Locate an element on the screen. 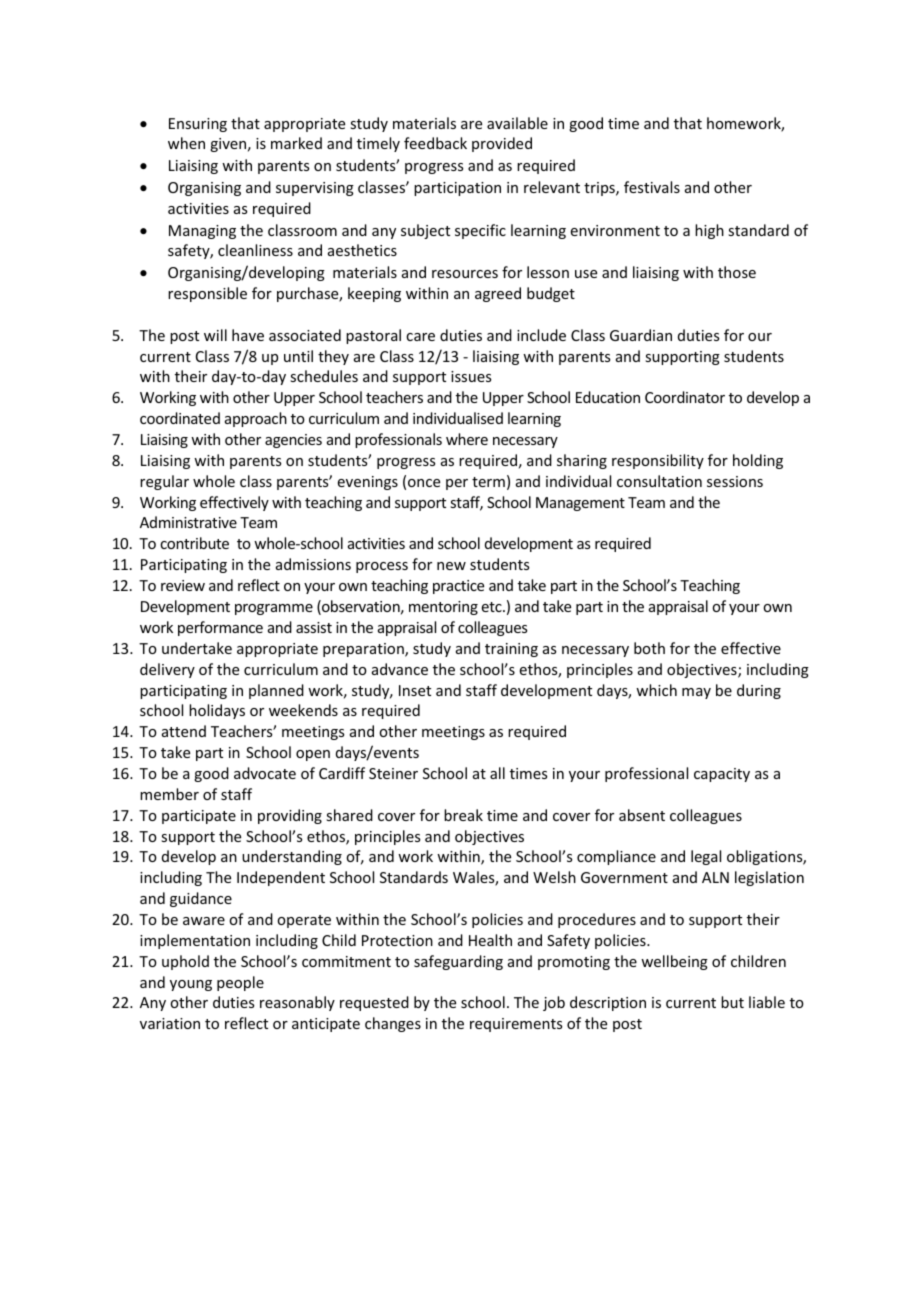 The image size is (924, 1308). term is located at coordinates (488, 482).
